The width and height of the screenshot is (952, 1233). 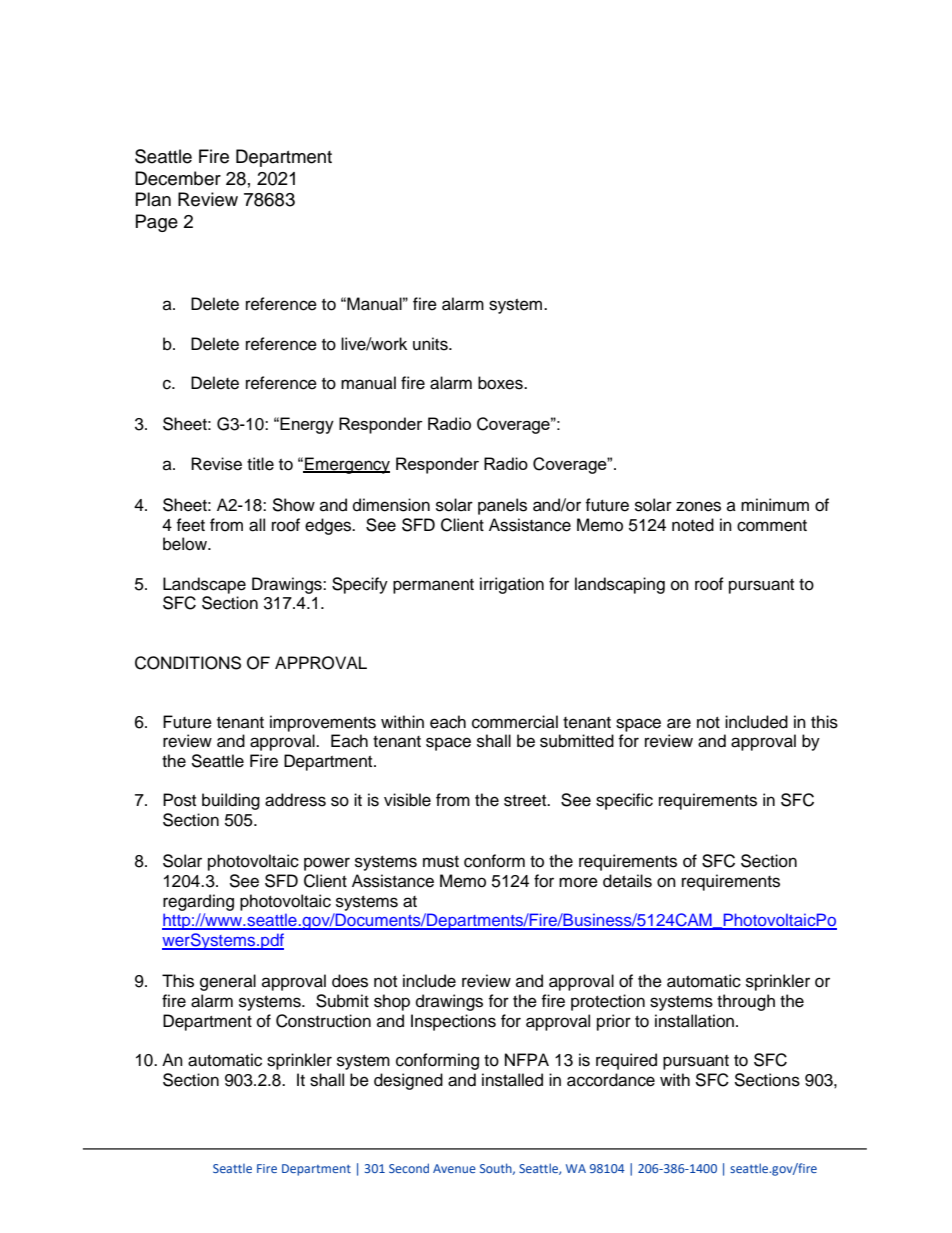 I want to click on December, so click(x=178, y=178).
